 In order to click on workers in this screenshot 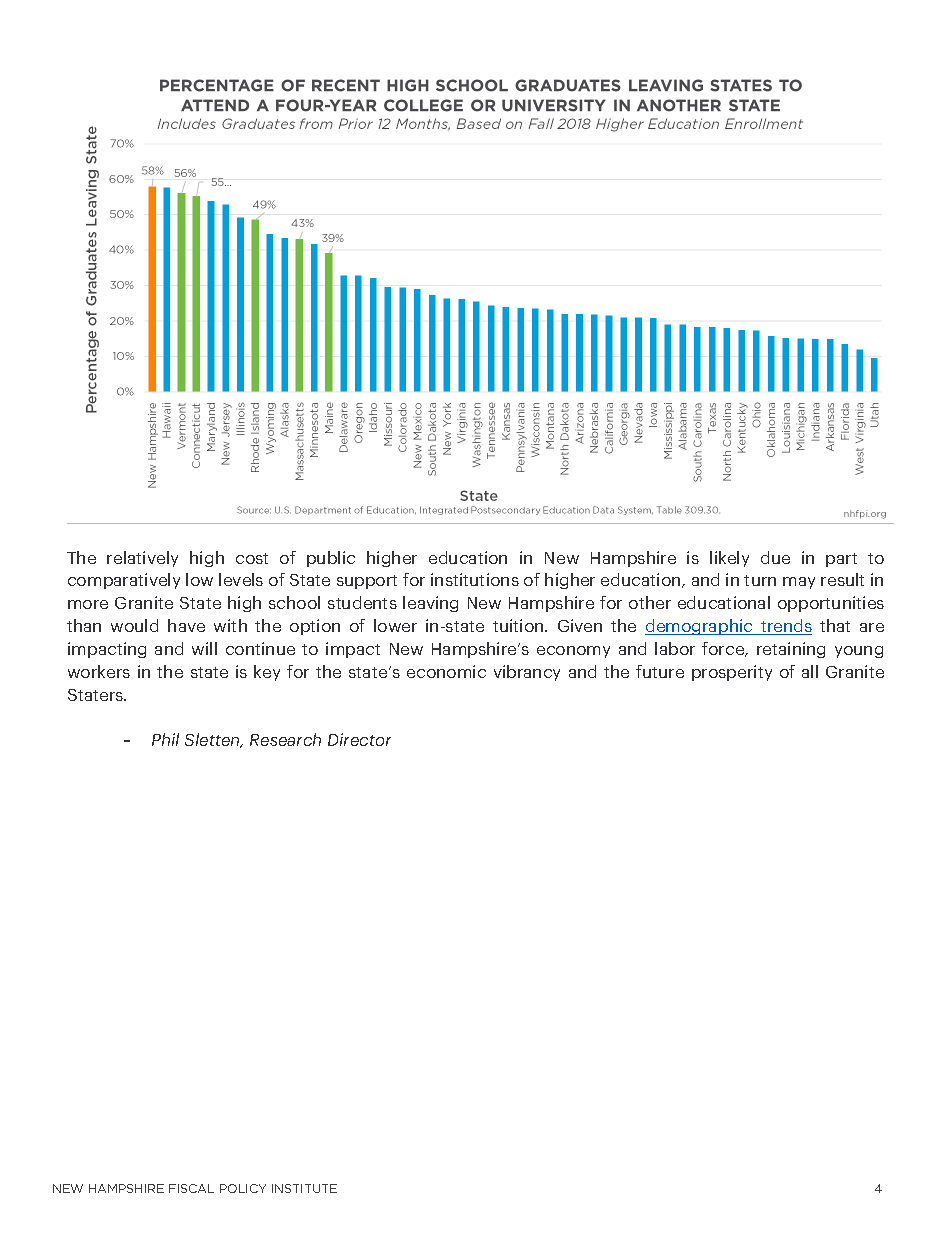, I will do `click(99, 671)`.
